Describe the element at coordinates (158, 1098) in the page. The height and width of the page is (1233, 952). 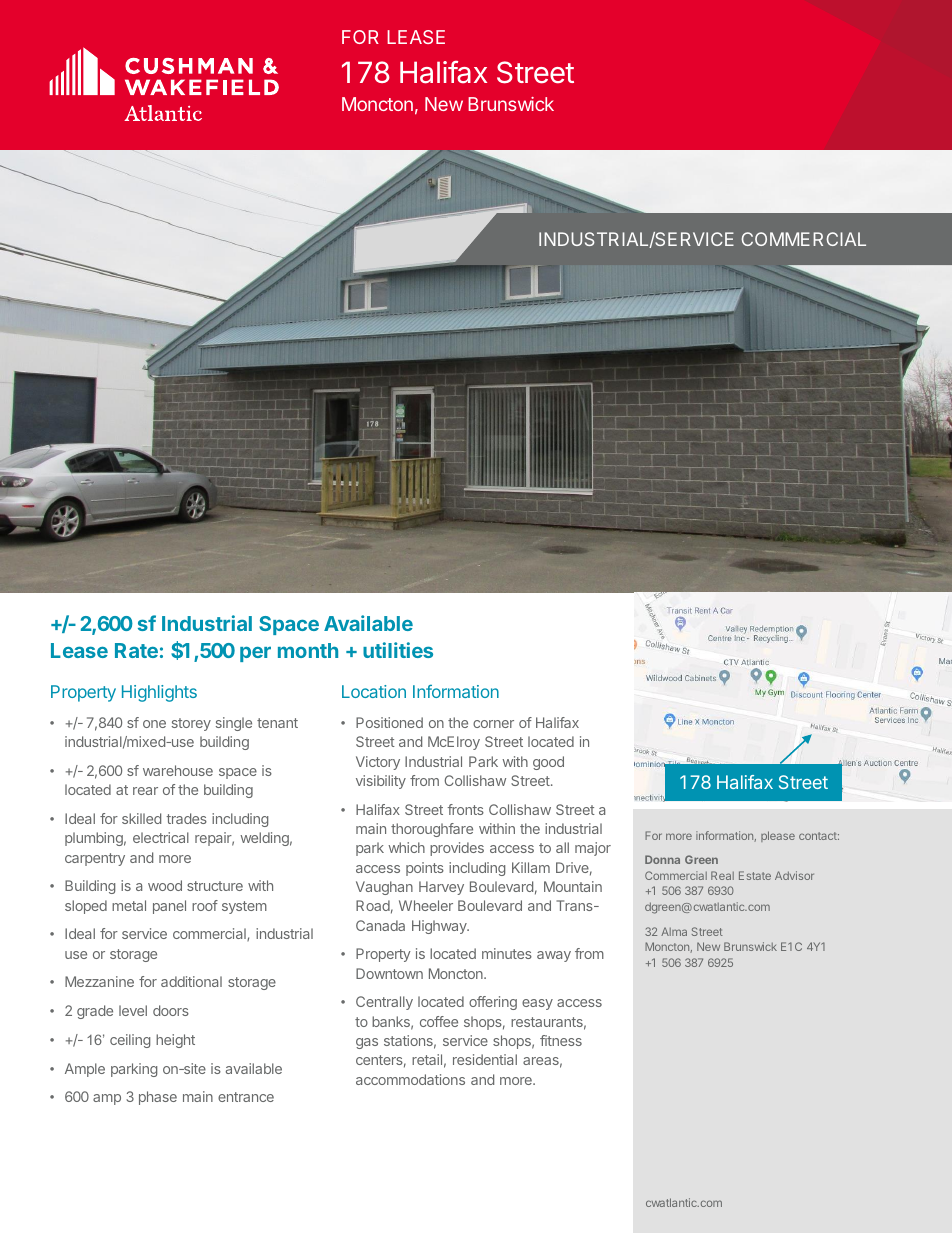
I see `phase` at that location.
